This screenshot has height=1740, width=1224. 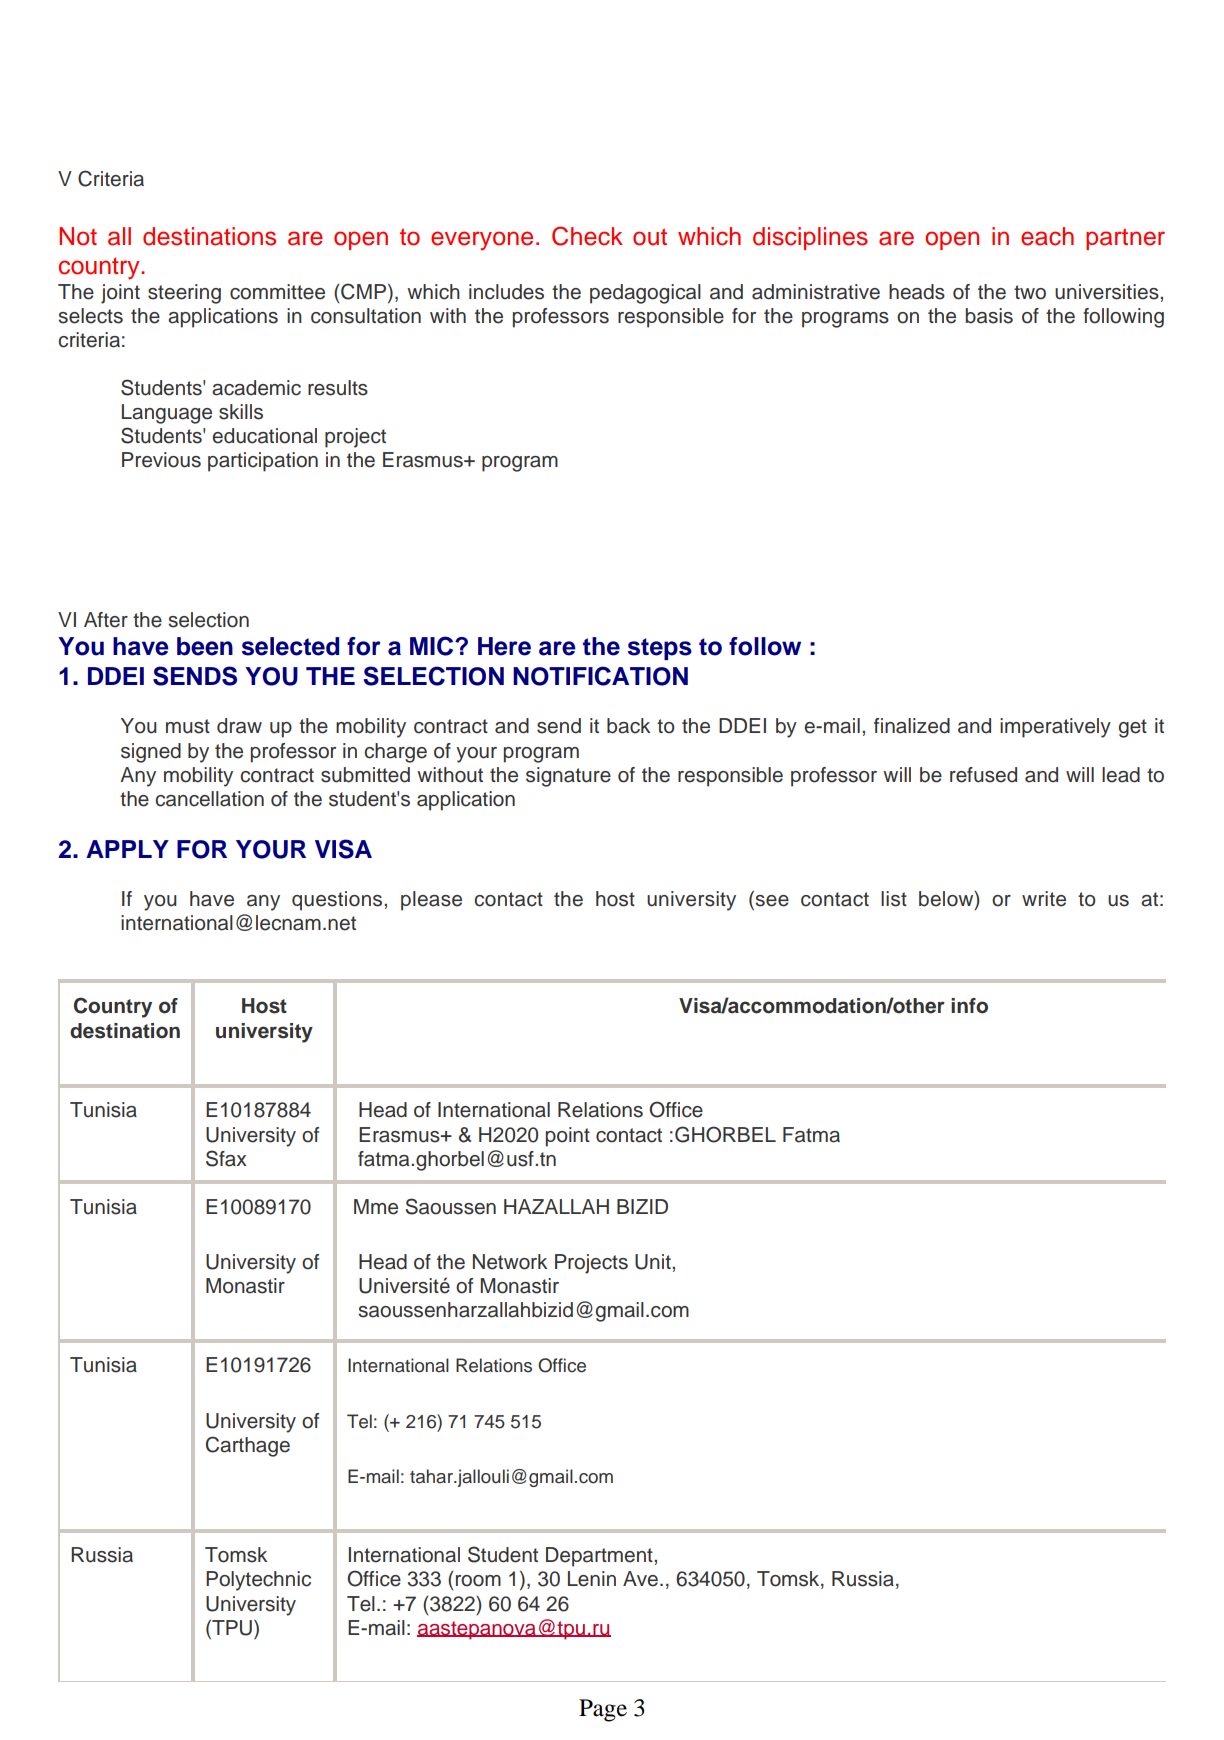 I want to click on pedagogical, so click(x=645, y=294).
